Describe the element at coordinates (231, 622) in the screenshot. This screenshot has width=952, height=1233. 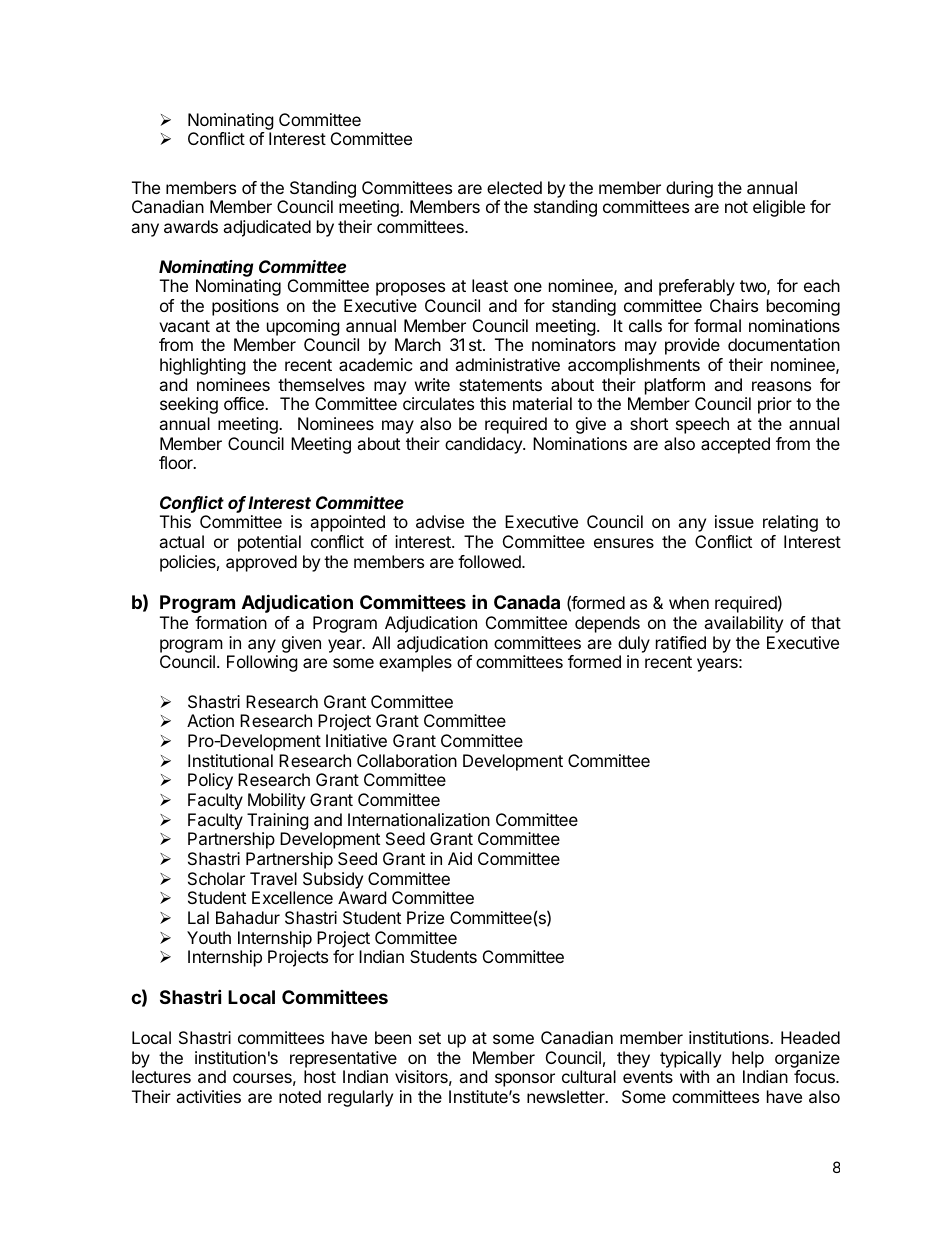
I see `formation` at that location.
